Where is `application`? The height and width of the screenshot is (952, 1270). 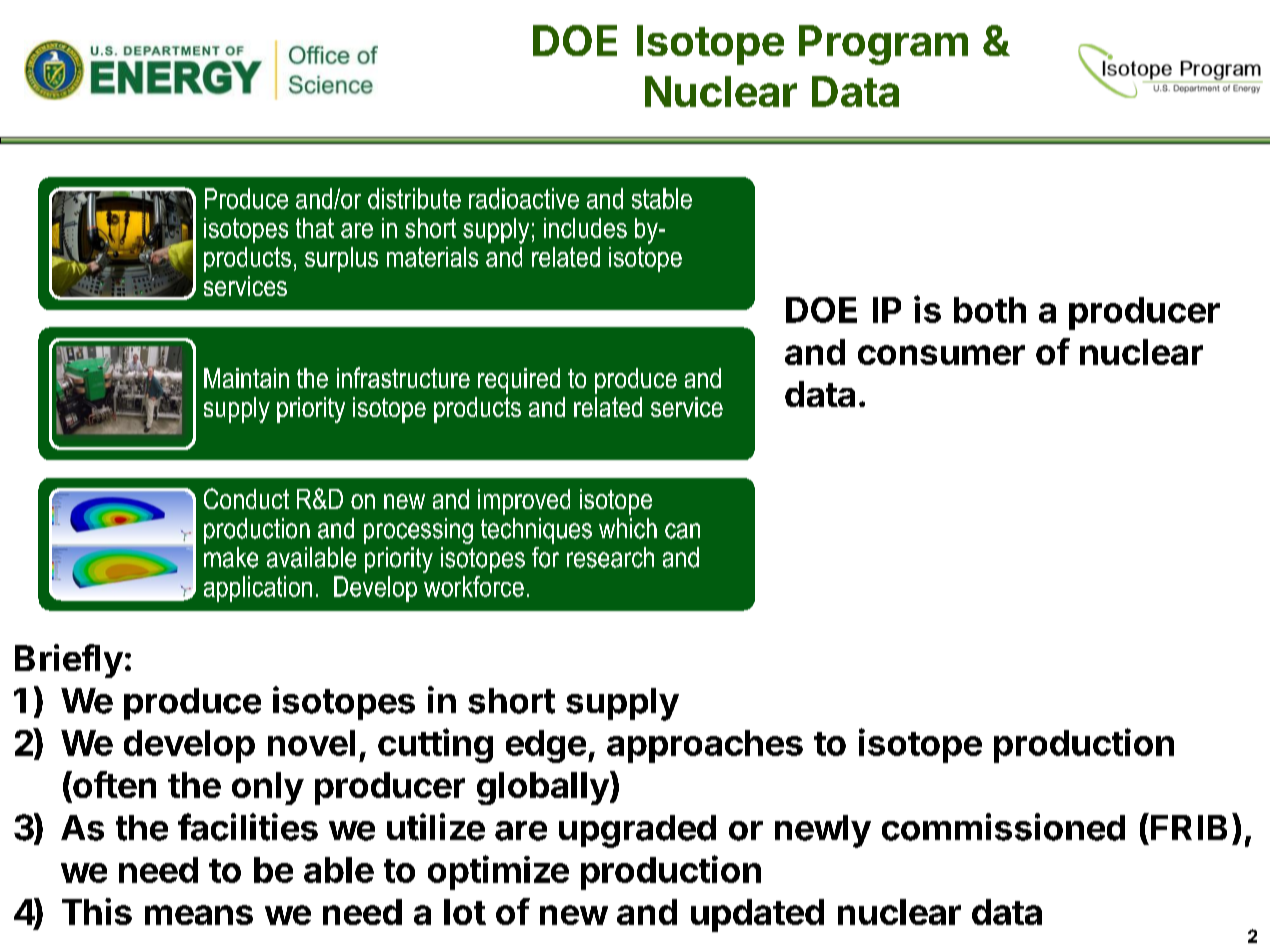 application is located at coordinates (258, 589).
